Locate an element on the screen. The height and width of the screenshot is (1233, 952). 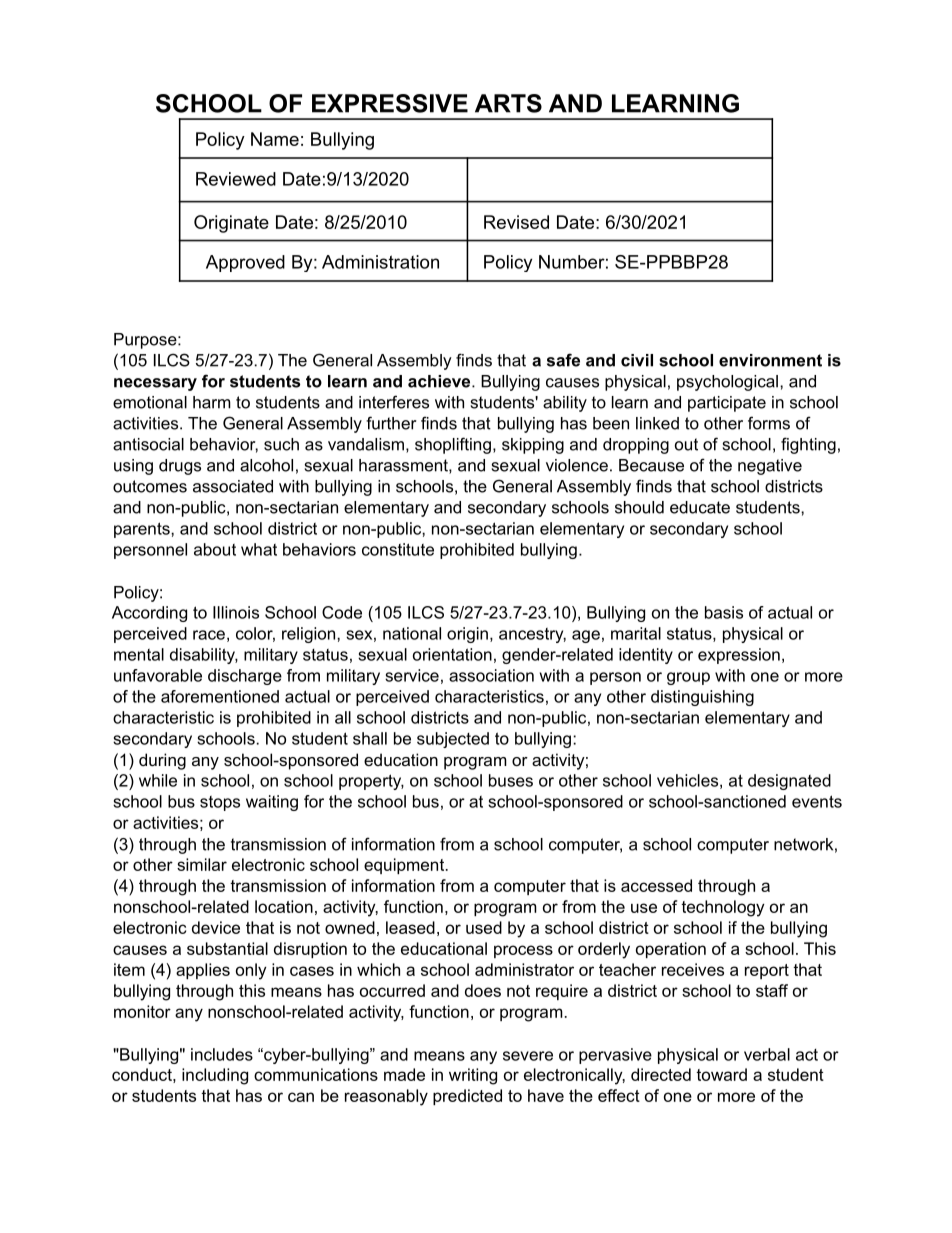
Illinois is located at coordinates (236, 612).
